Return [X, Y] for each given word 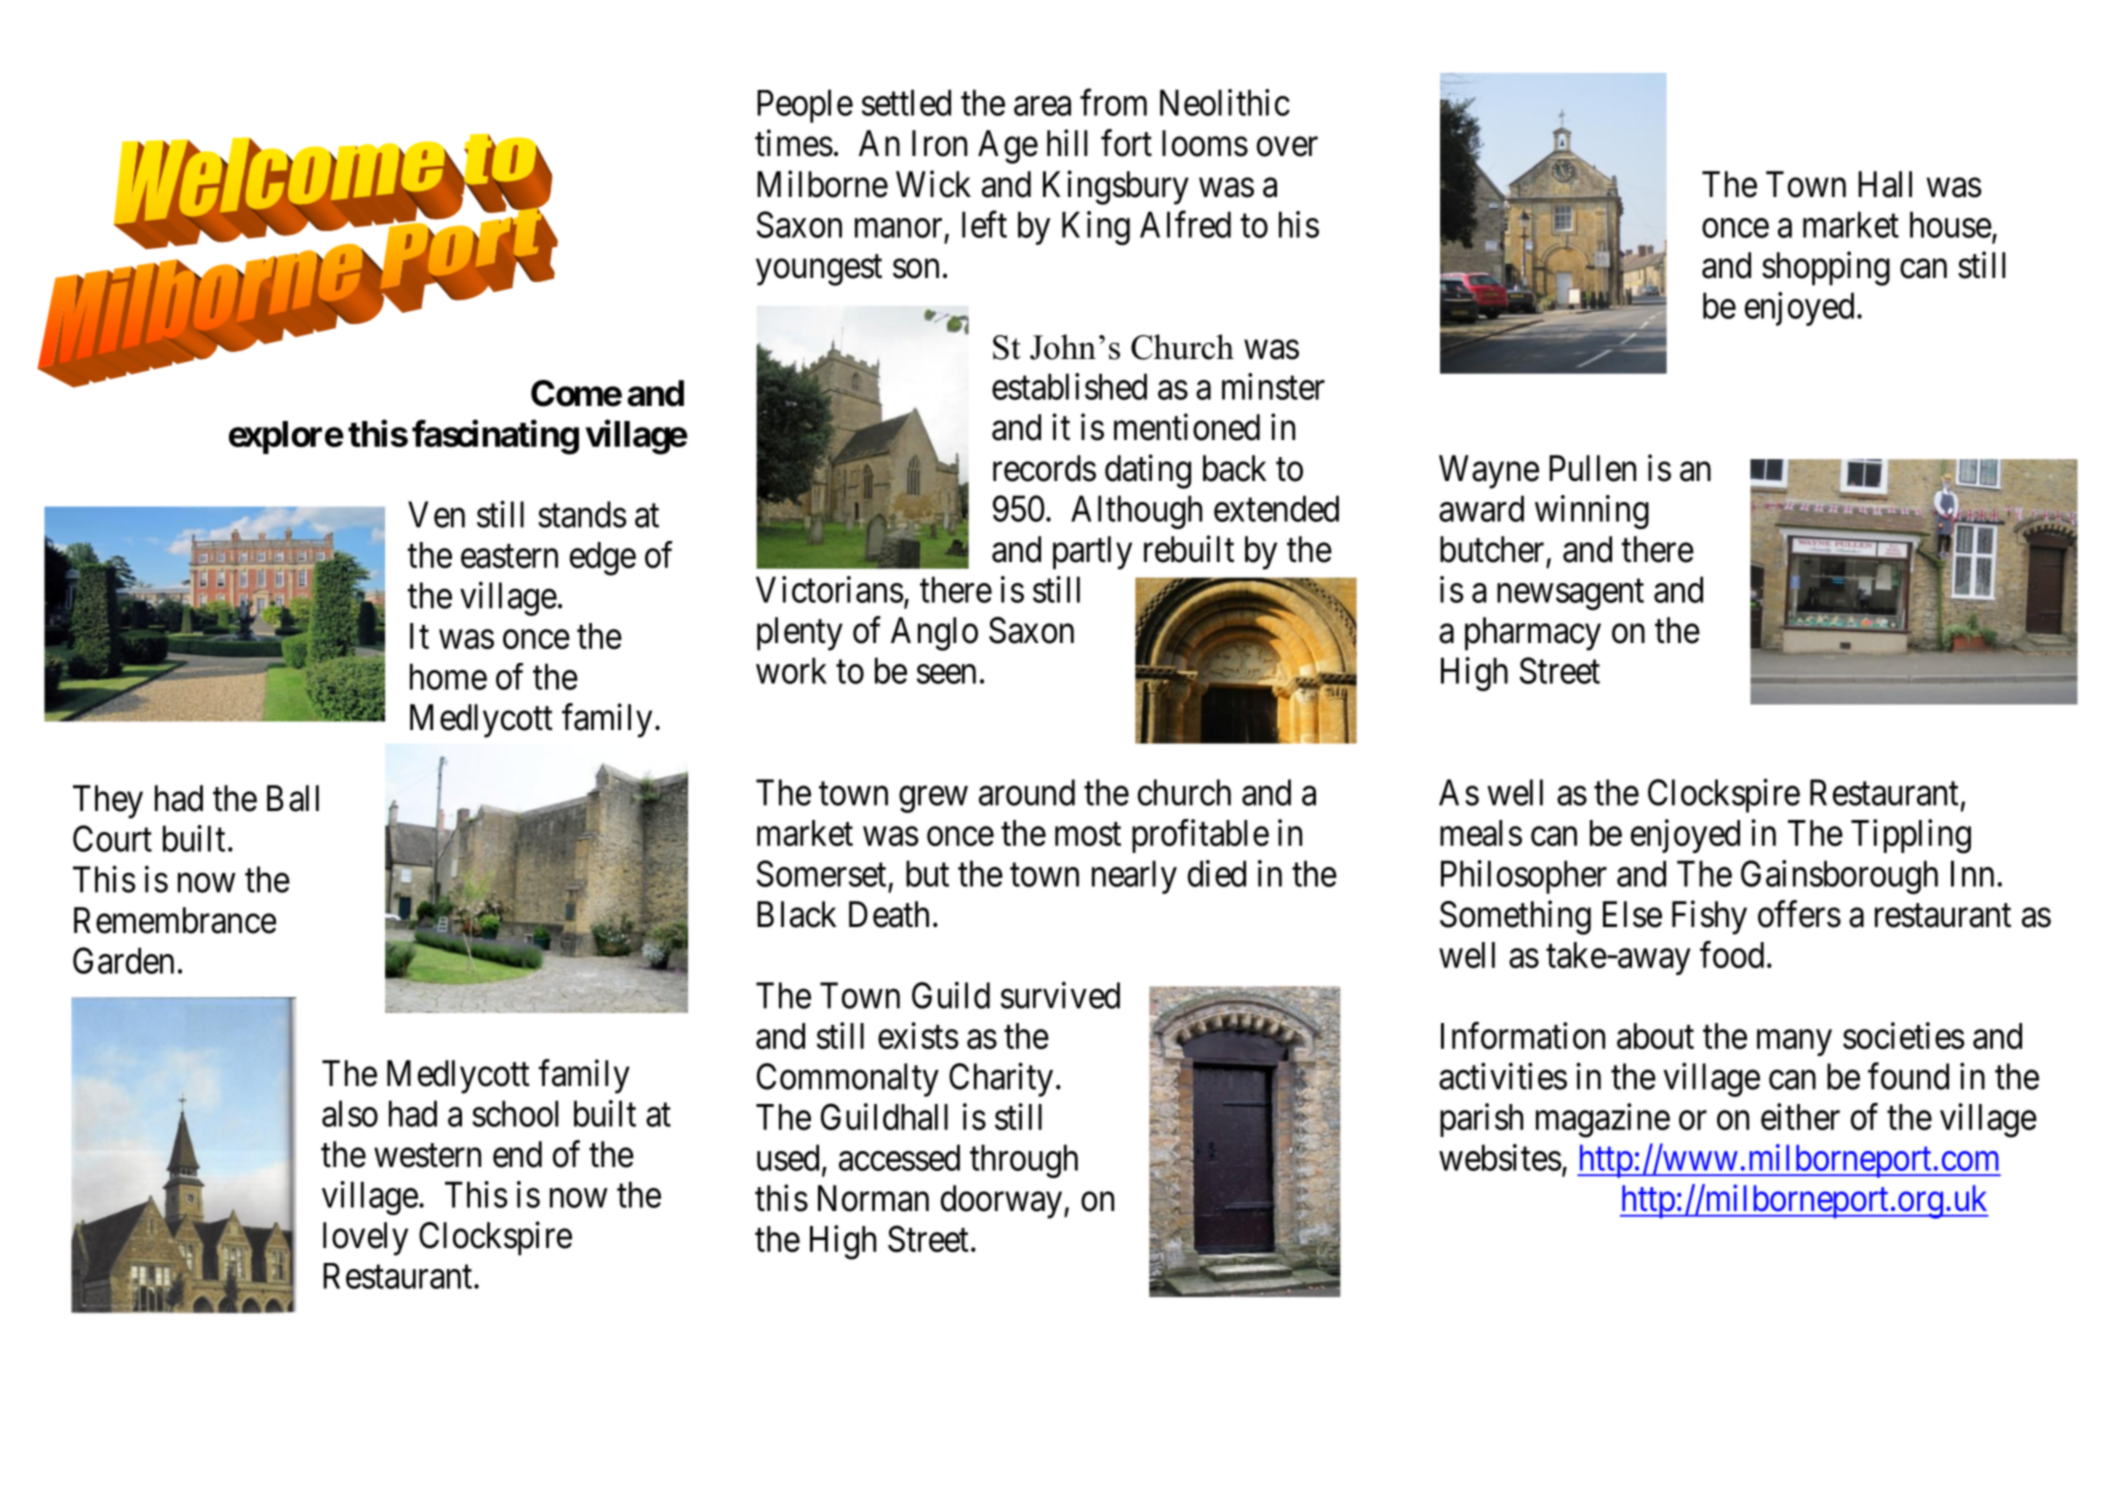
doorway [1003, 1202]
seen [946, 674]
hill [1067, 142]
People [805, 106]
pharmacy [1533, 634]
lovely [365, 1239]
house [1951, 224]
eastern [509, 556]
